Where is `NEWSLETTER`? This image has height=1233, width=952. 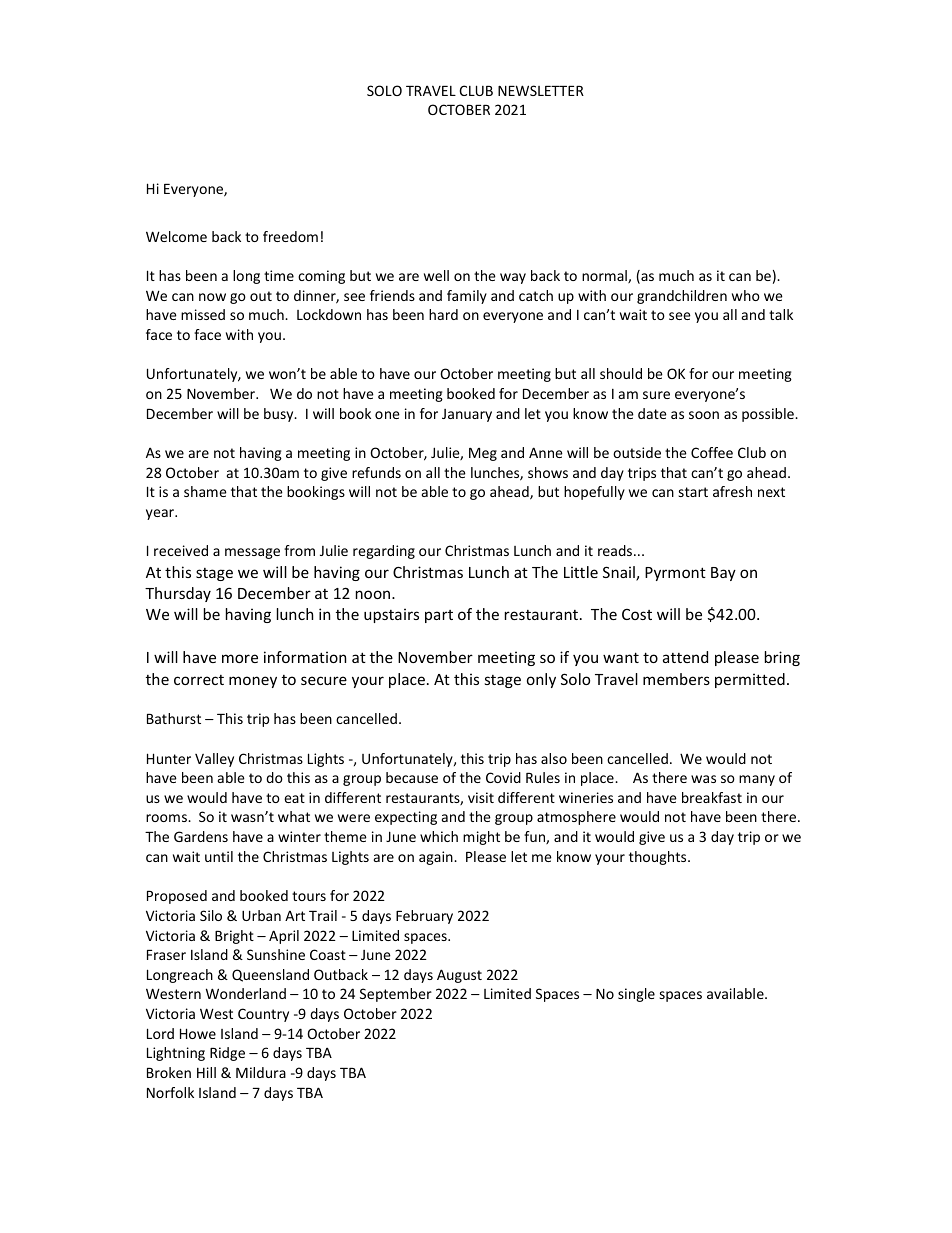
NEWSLETTER is located at coordinates (541, 90).
